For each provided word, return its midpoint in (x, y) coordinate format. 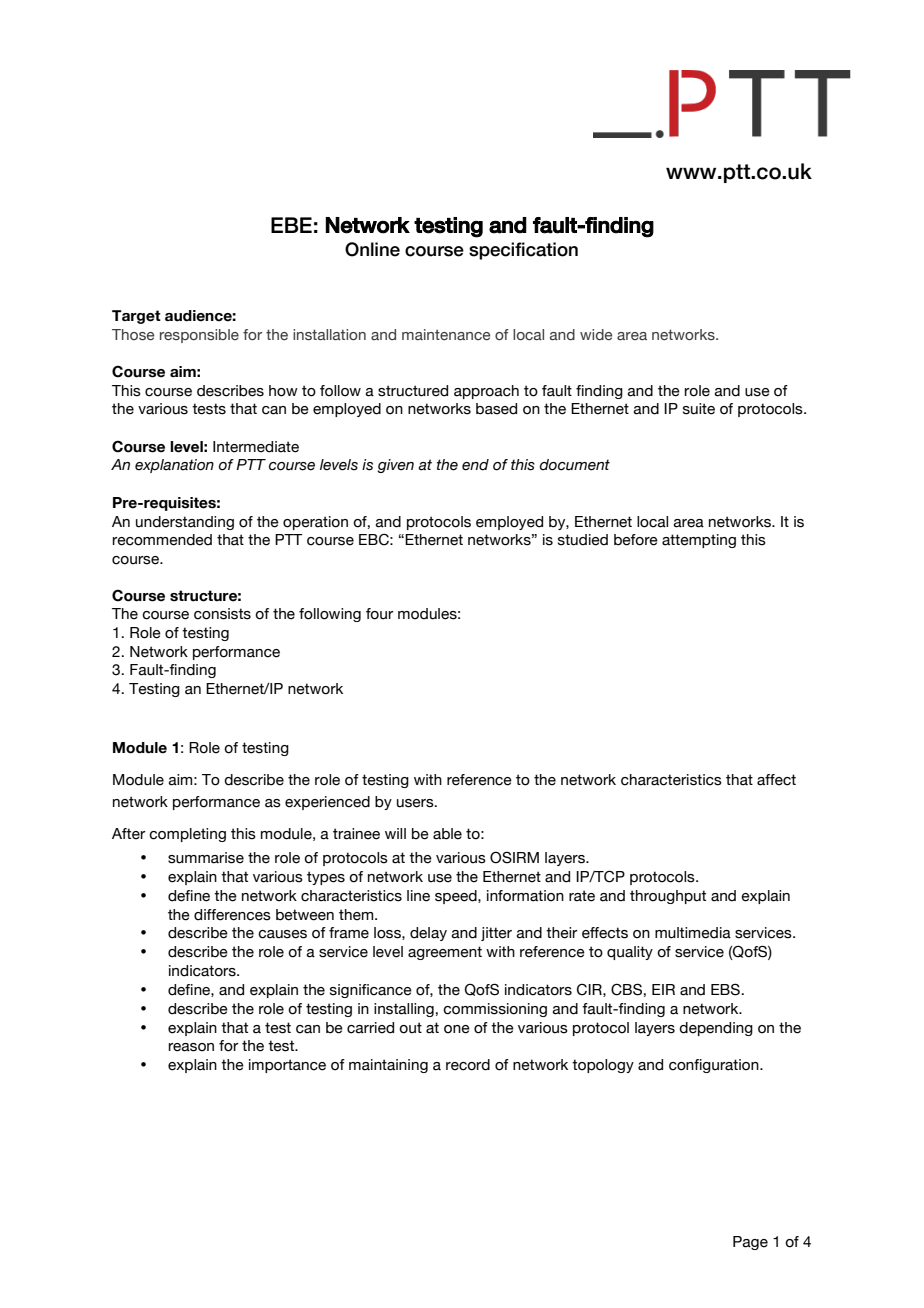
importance (287, 1066)
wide (596, 334)
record (468, 1065)
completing (187, 835)
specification (523, 251)
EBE (291, 225)
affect (776, 780)
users (416, 803)
